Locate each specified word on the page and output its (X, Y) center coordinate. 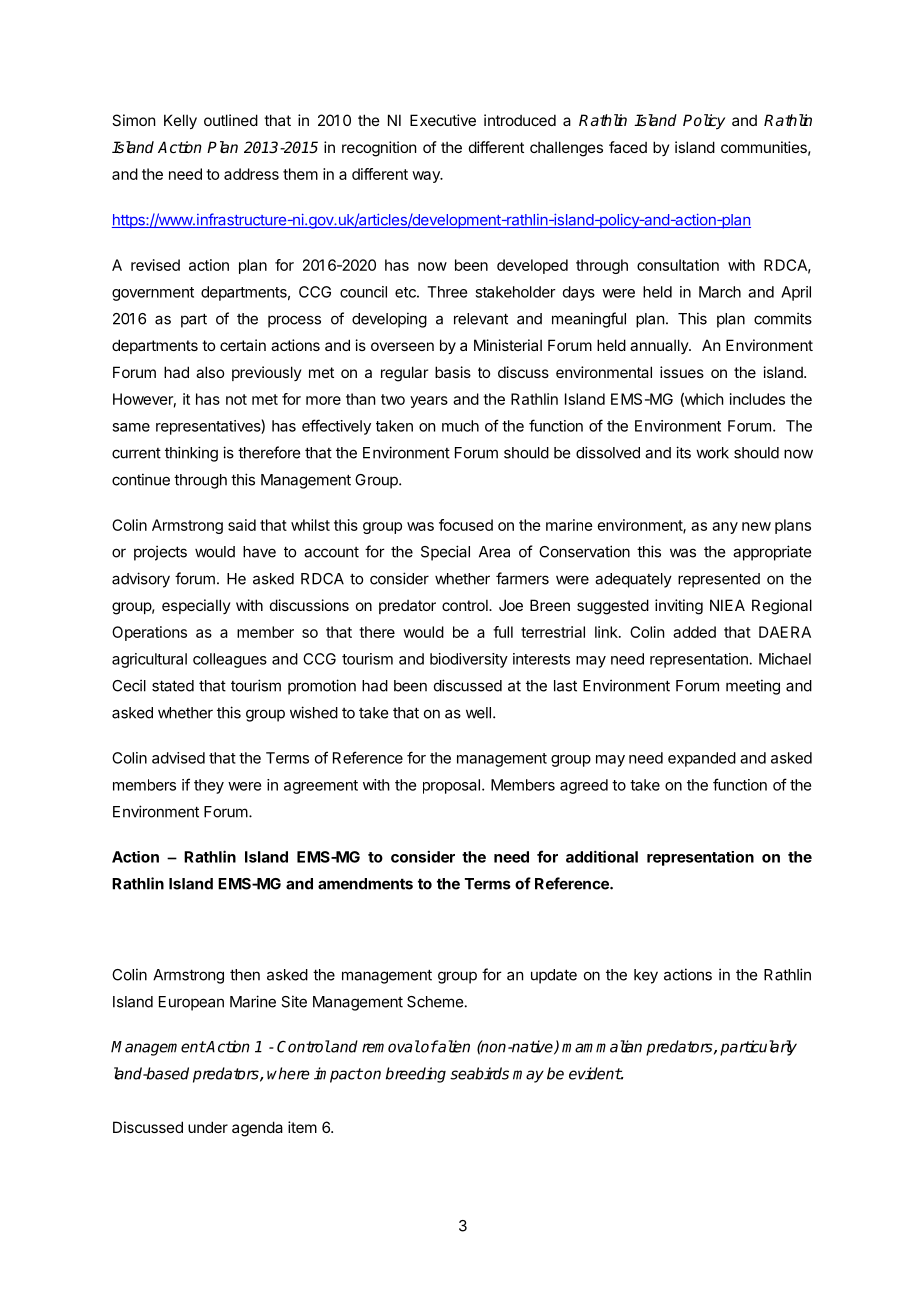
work (712, 453)
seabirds (479, 1073)
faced (628, 147)
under (208, 1127)
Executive (443, 120)
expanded (702, 759)
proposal (451, 786)
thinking (191, 454)
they (209, 786)
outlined (231, 120)
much (460, 426)
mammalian (602, 1046)
